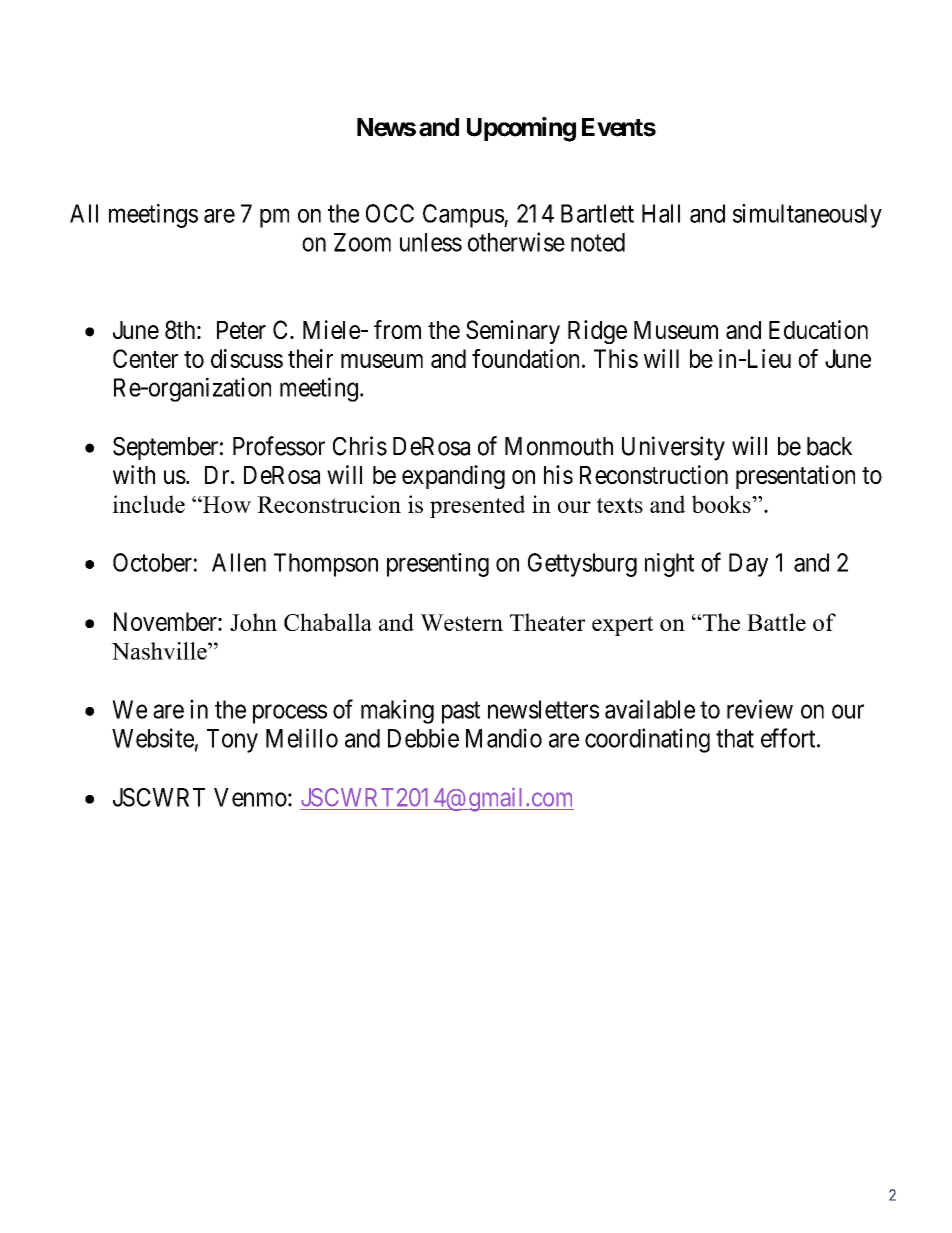  I want to click on University, so click(673, 448).
